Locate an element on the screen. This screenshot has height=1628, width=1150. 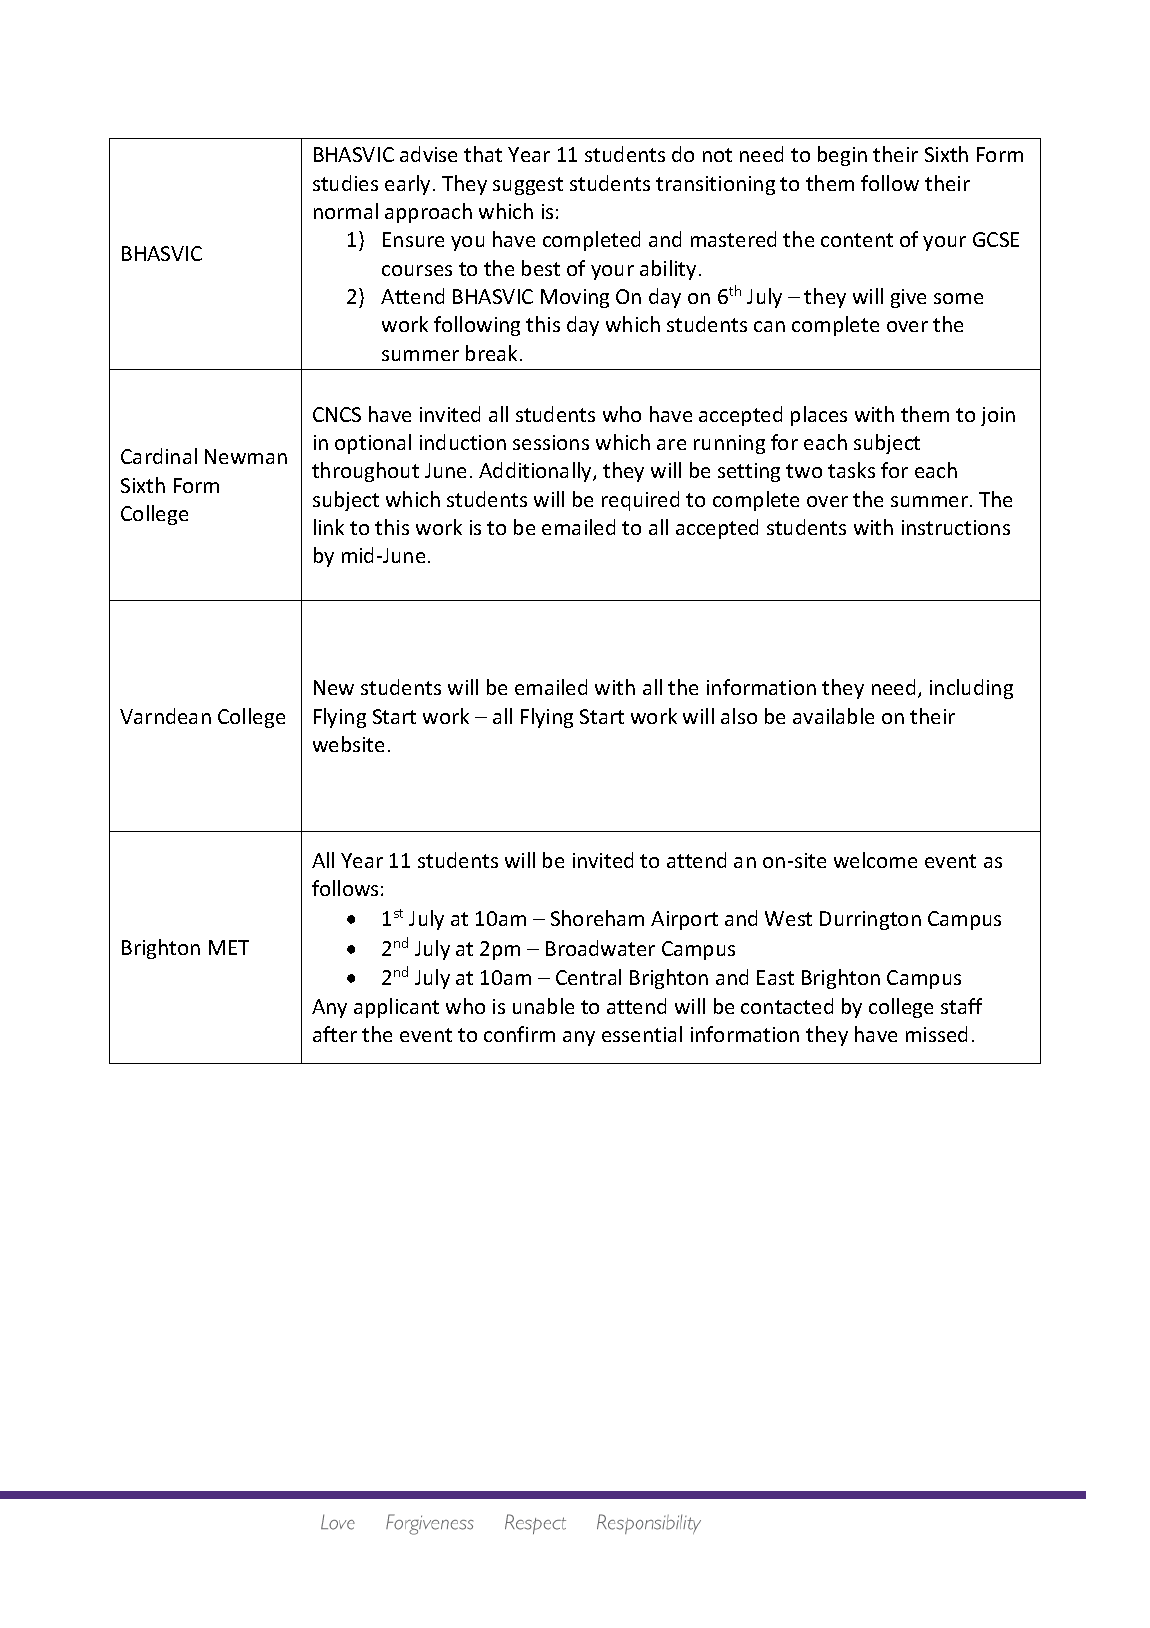
begin is located at coordinates (842, 156).
